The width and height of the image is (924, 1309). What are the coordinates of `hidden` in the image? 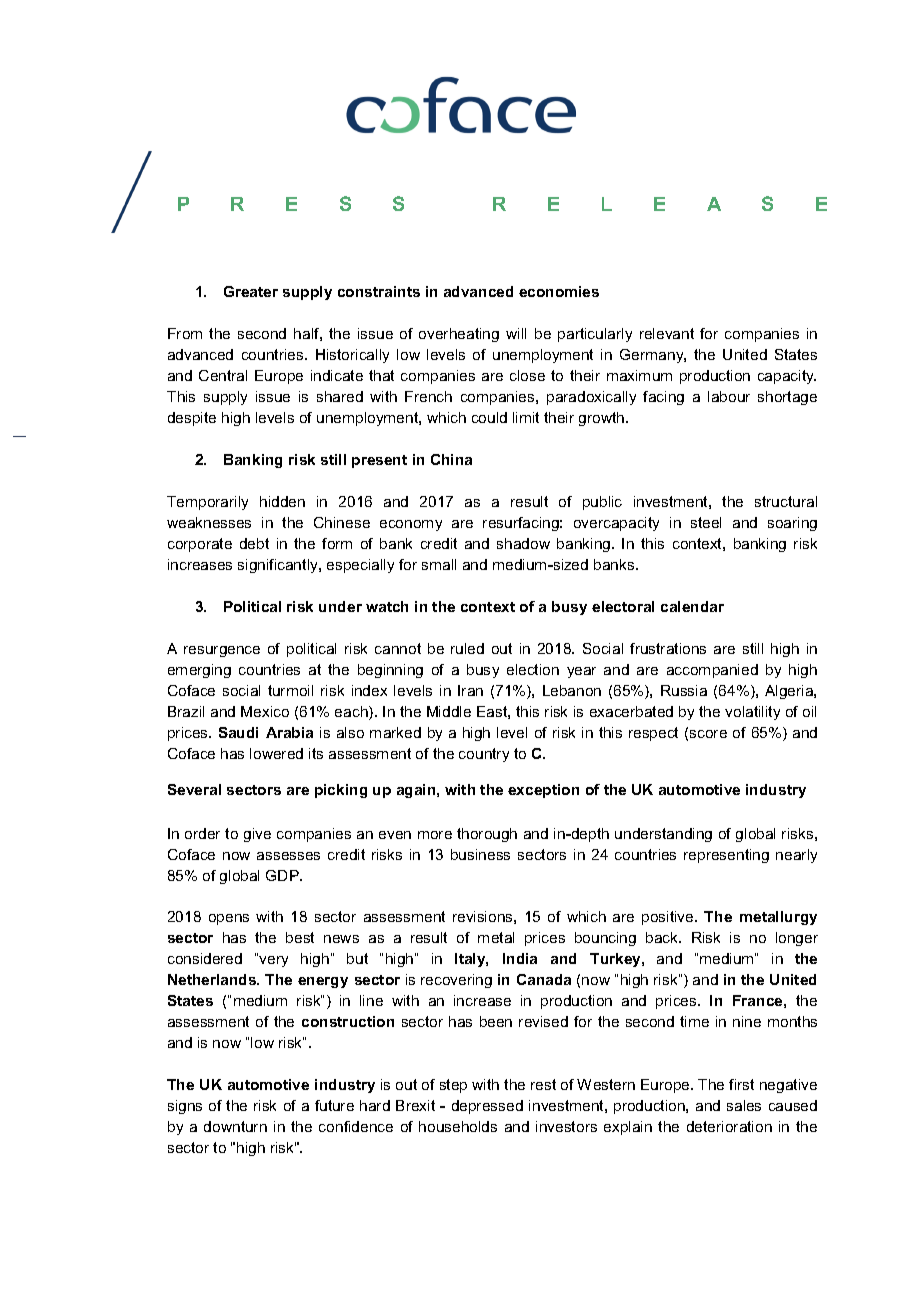 It's located at (282, 501).
